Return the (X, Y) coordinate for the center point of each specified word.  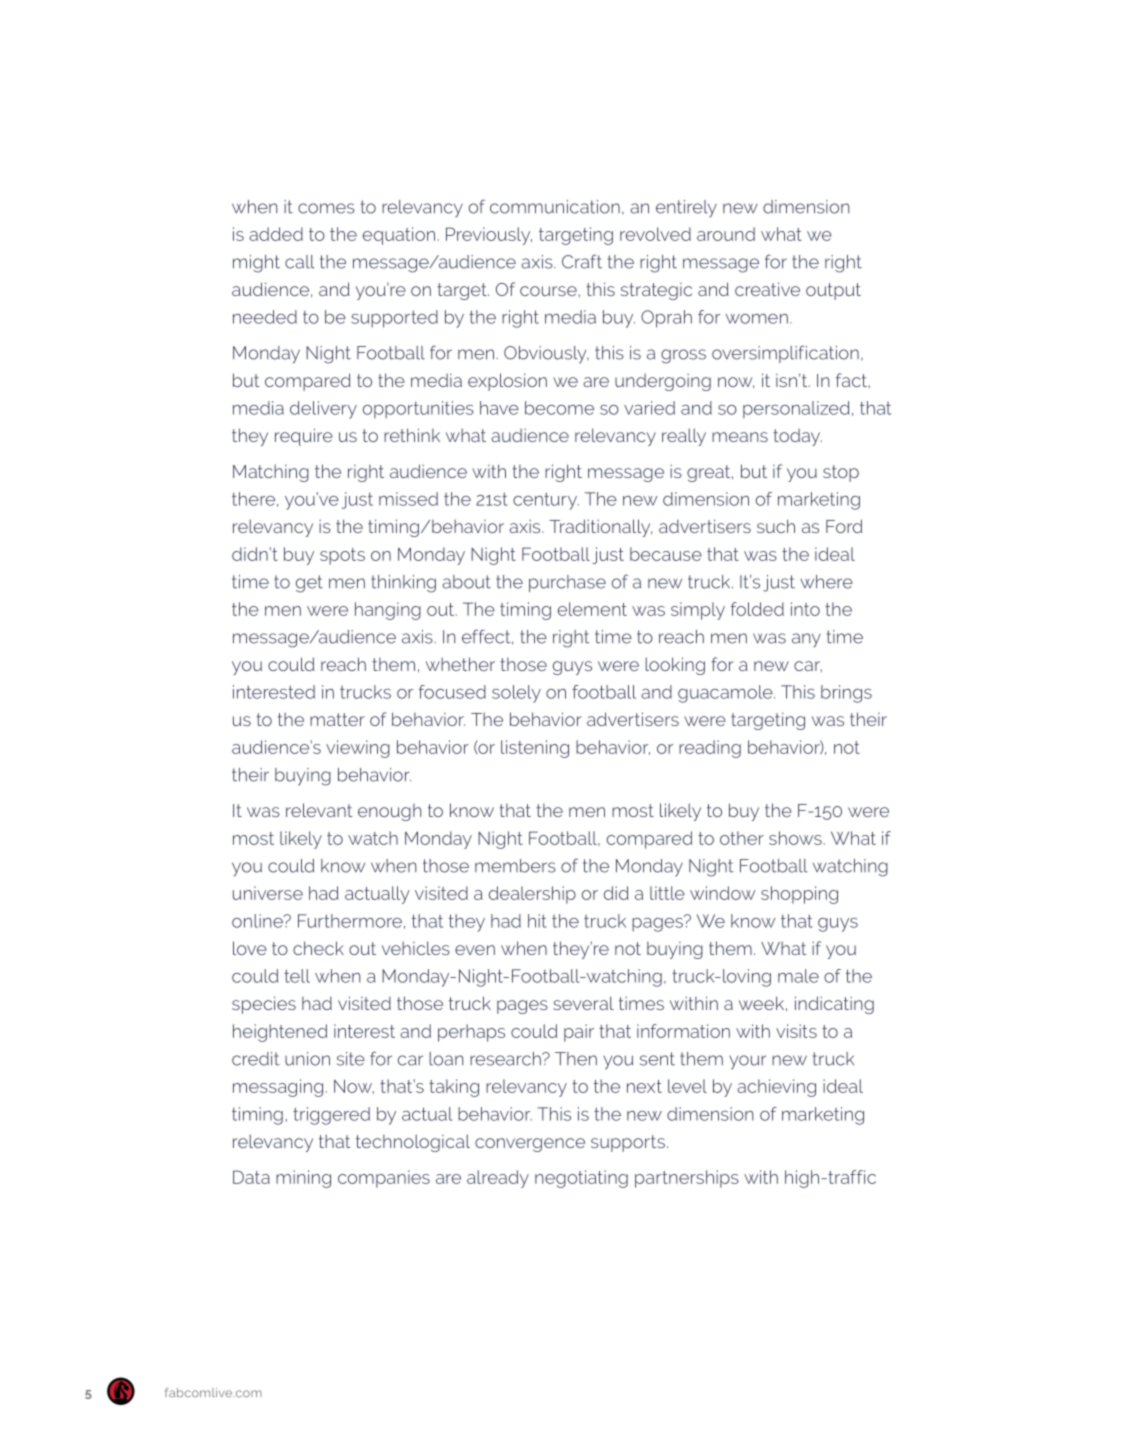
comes (326, 208)
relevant (319, 810)
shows (795, 838)
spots (342, 556)
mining (303, 1179)
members (515, 866)
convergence (530, 1145)
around (726, 234)
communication (555, 207)
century (546, 501)
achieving (776, 1088)
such (776, 526)
